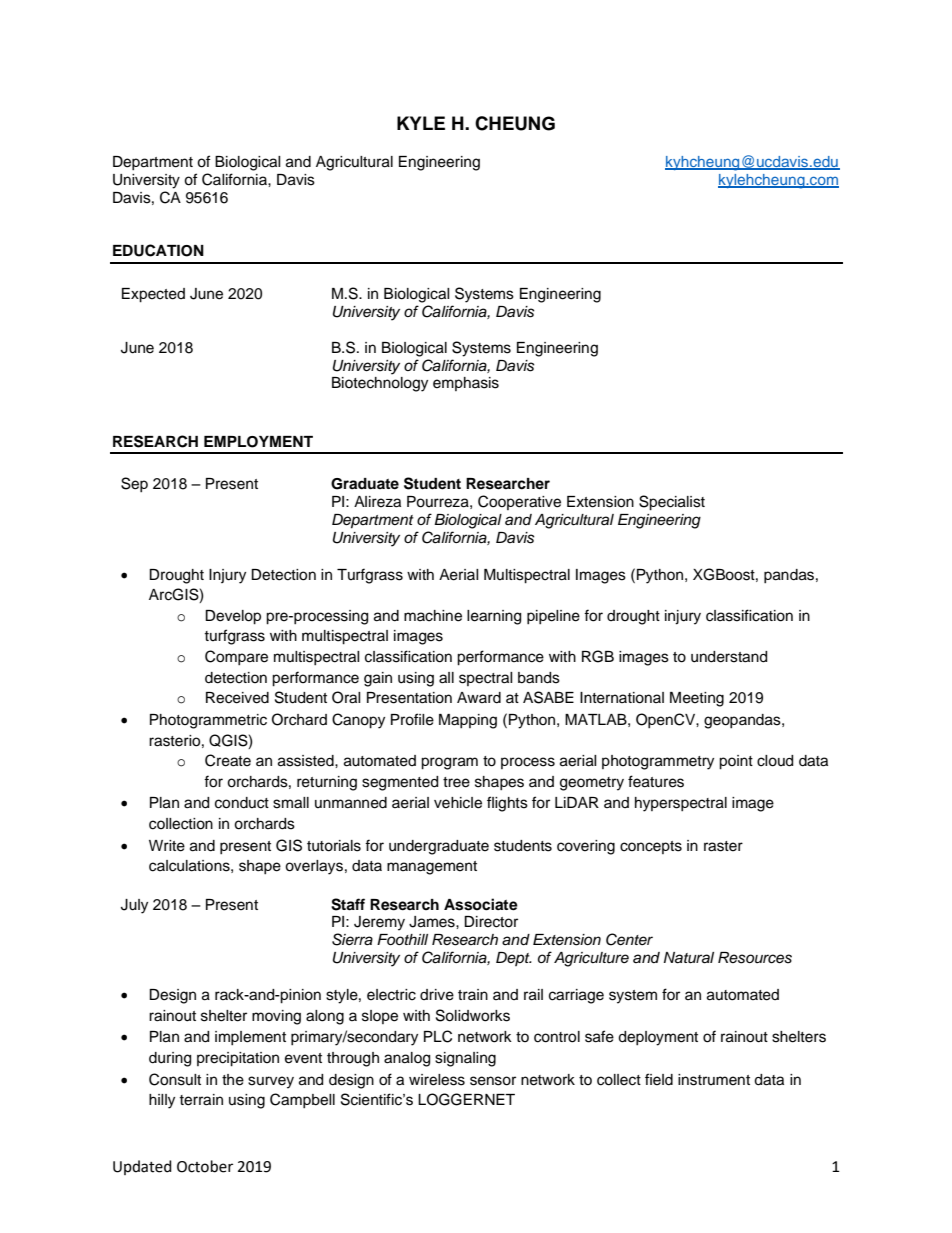  Describe the element at coordinates (466, 384) in the screenshot. I see `emphasis` at that location.
